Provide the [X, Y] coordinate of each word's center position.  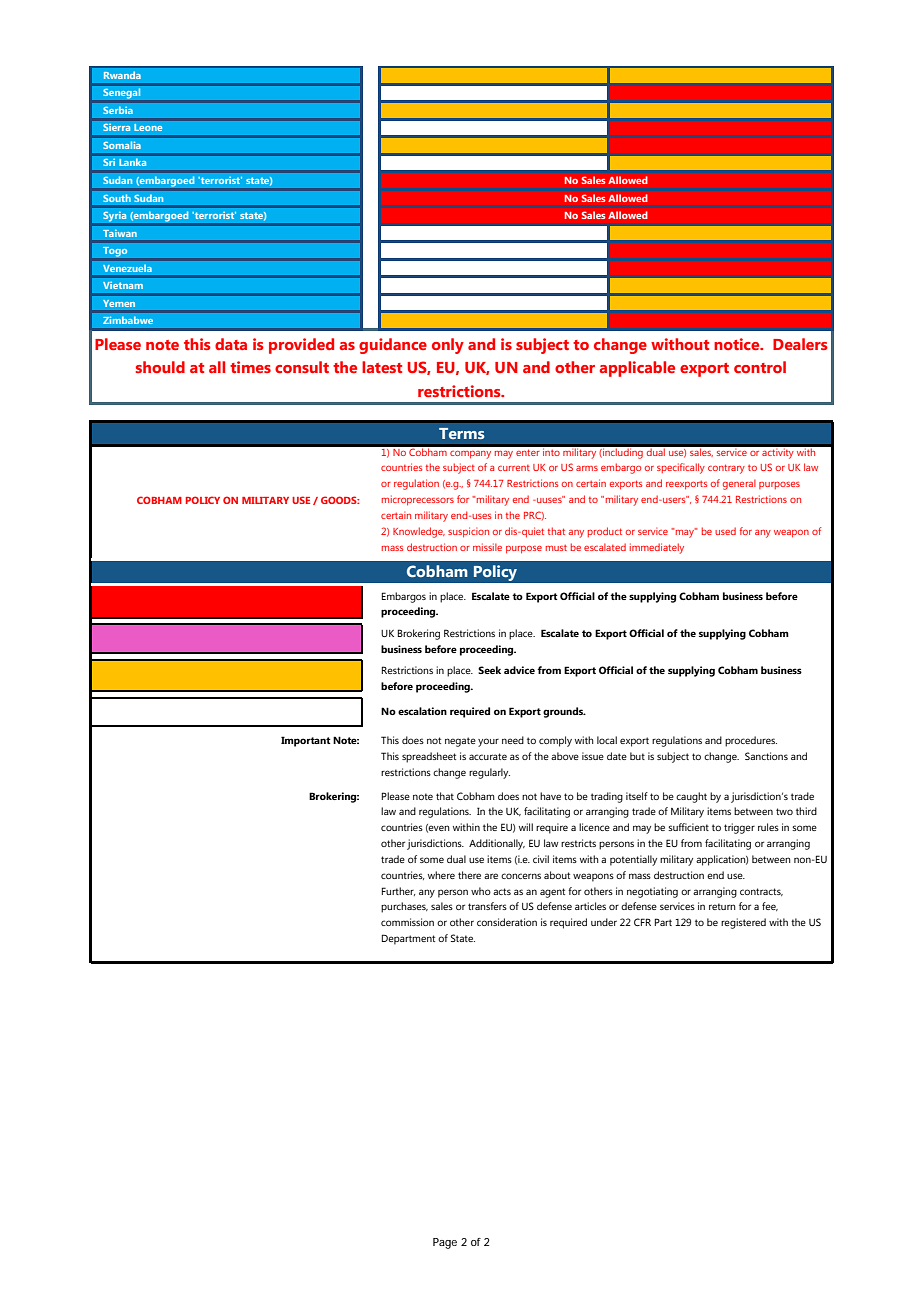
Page [445, 1243]
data [231, 344]
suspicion [468, 532]
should [160, 367]
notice [738, 344]
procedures [751, 741]
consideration [507, 922]
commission [407, 922]
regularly [489, 773]
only [448, 346]
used [725, 531]
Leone [148, 127]
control [760, 367]
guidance [393, 346]
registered [743, 923]
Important [306, 741]
